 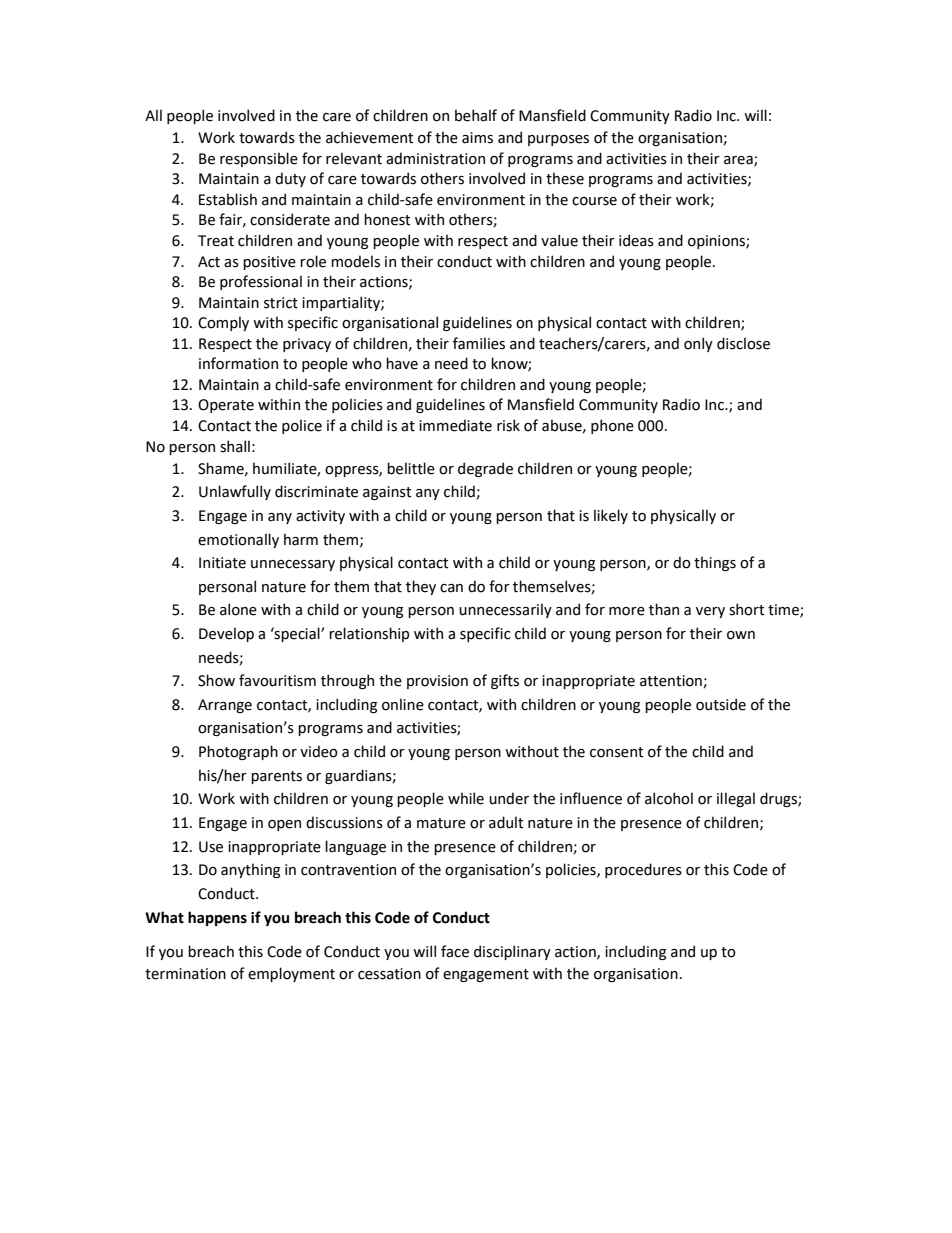 What do you see at coordinates (259, 159) in the screenshot?
I see `responsible` at bounding box center [259, 159].
